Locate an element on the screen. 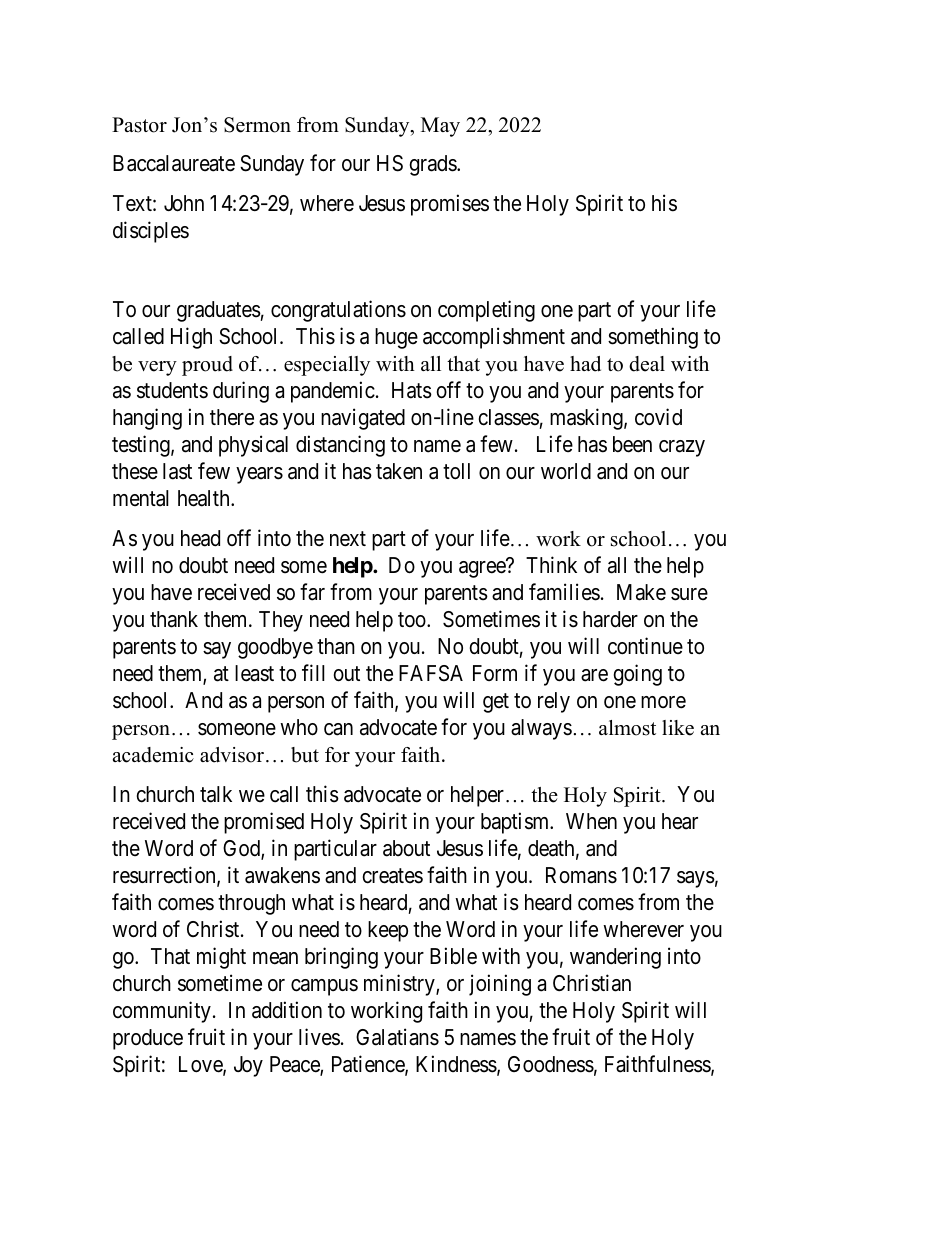 The height and width of the screenshot is (1233, 952). talk is located at coordinates (216, 794).
